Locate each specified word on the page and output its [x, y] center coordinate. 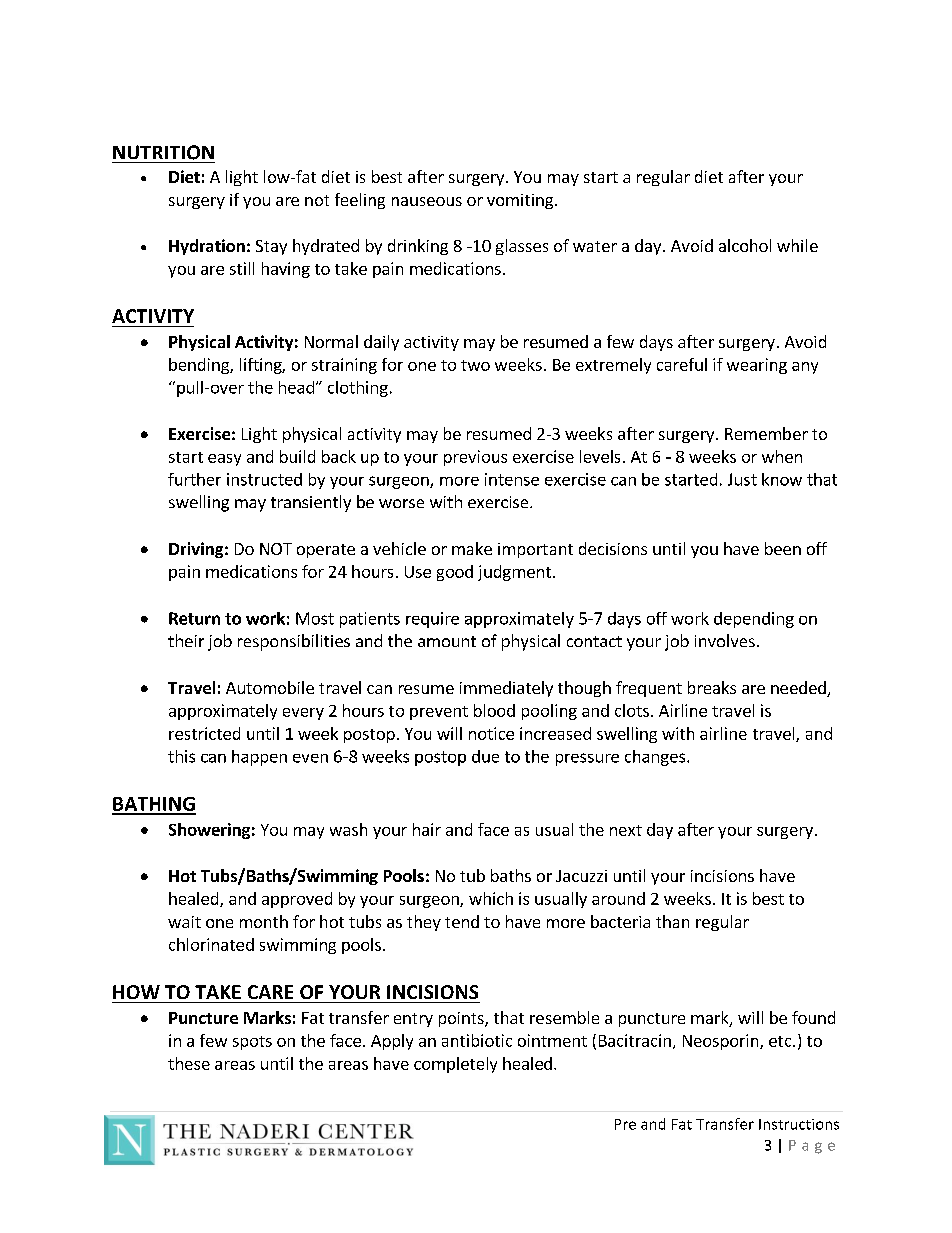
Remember [766, 433]
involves [725, 640]
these [189, 1063]
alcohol [745, 245]
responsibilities [294, 642]
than [672, 921]
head [296, 387]
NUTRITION [163, 152]
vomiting [521, 201]
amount [447, 641]
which [491, 898]
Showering [209, 831]
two [475, 365]
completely [455, 1065]
